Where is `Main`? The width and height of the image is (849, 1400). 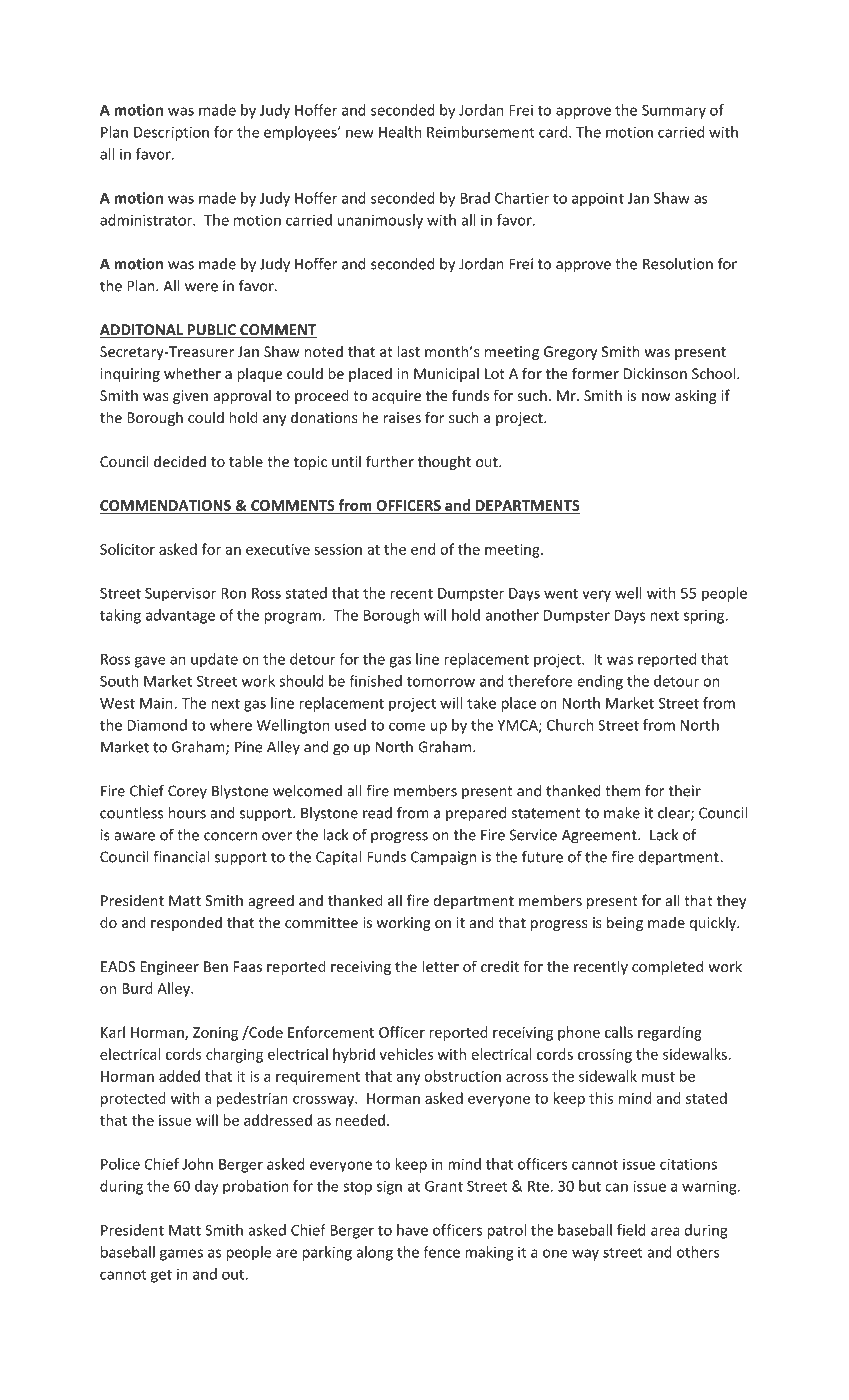 Main is located at coordinates (156, 703).
